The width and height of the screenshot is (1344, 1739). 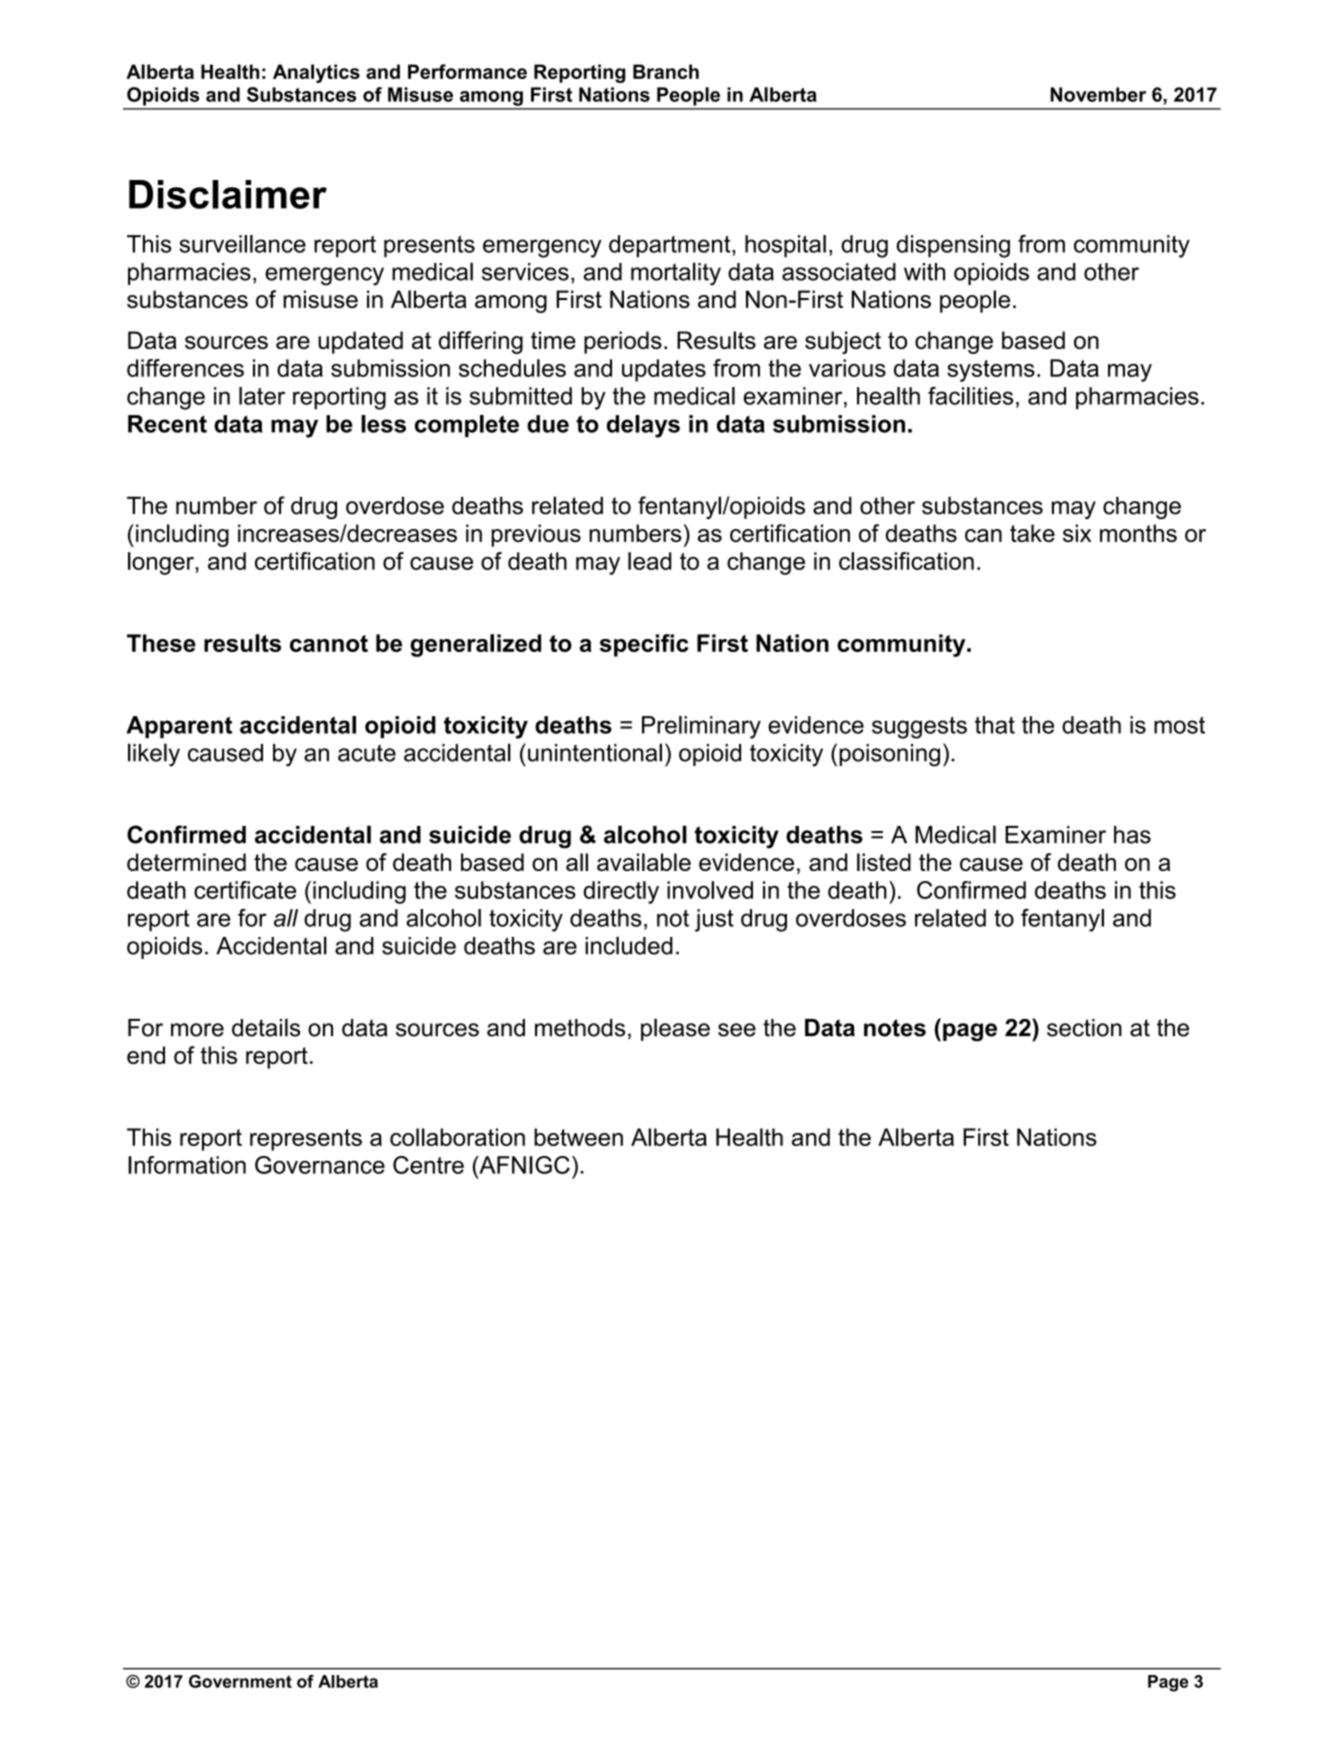 I want to click on Branch, so click(x=666, y=71).
